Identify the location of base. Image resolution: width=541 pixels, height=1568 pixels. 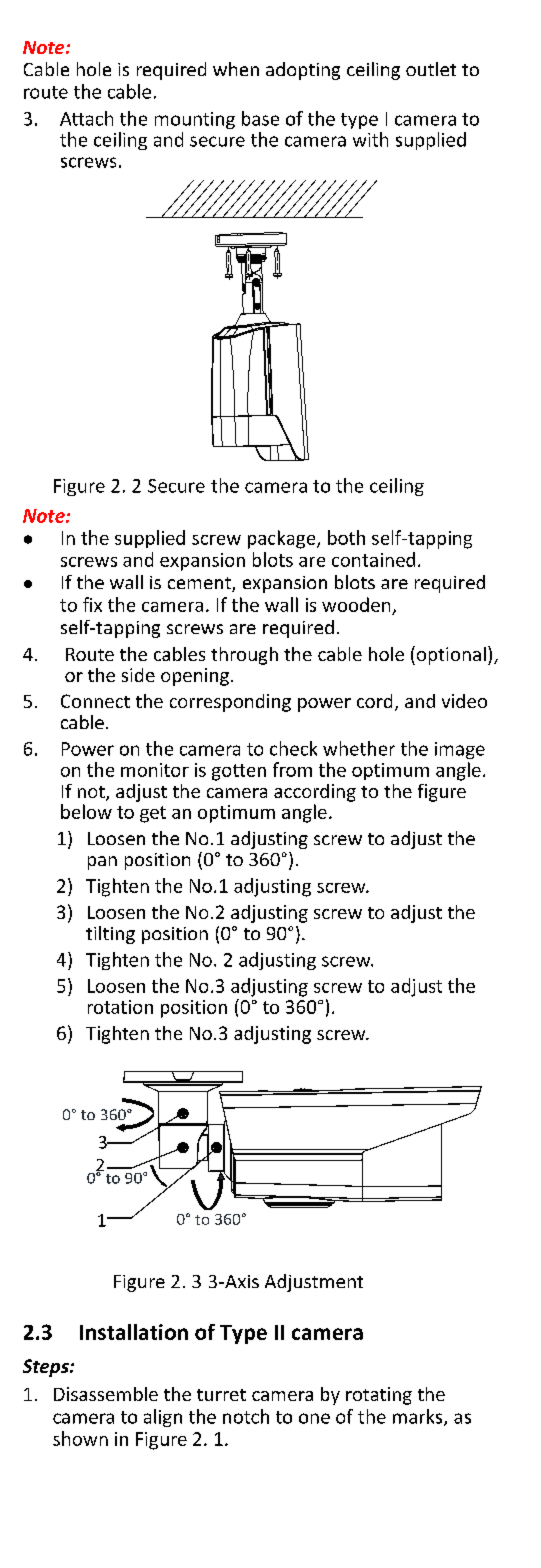
(260, 118).
